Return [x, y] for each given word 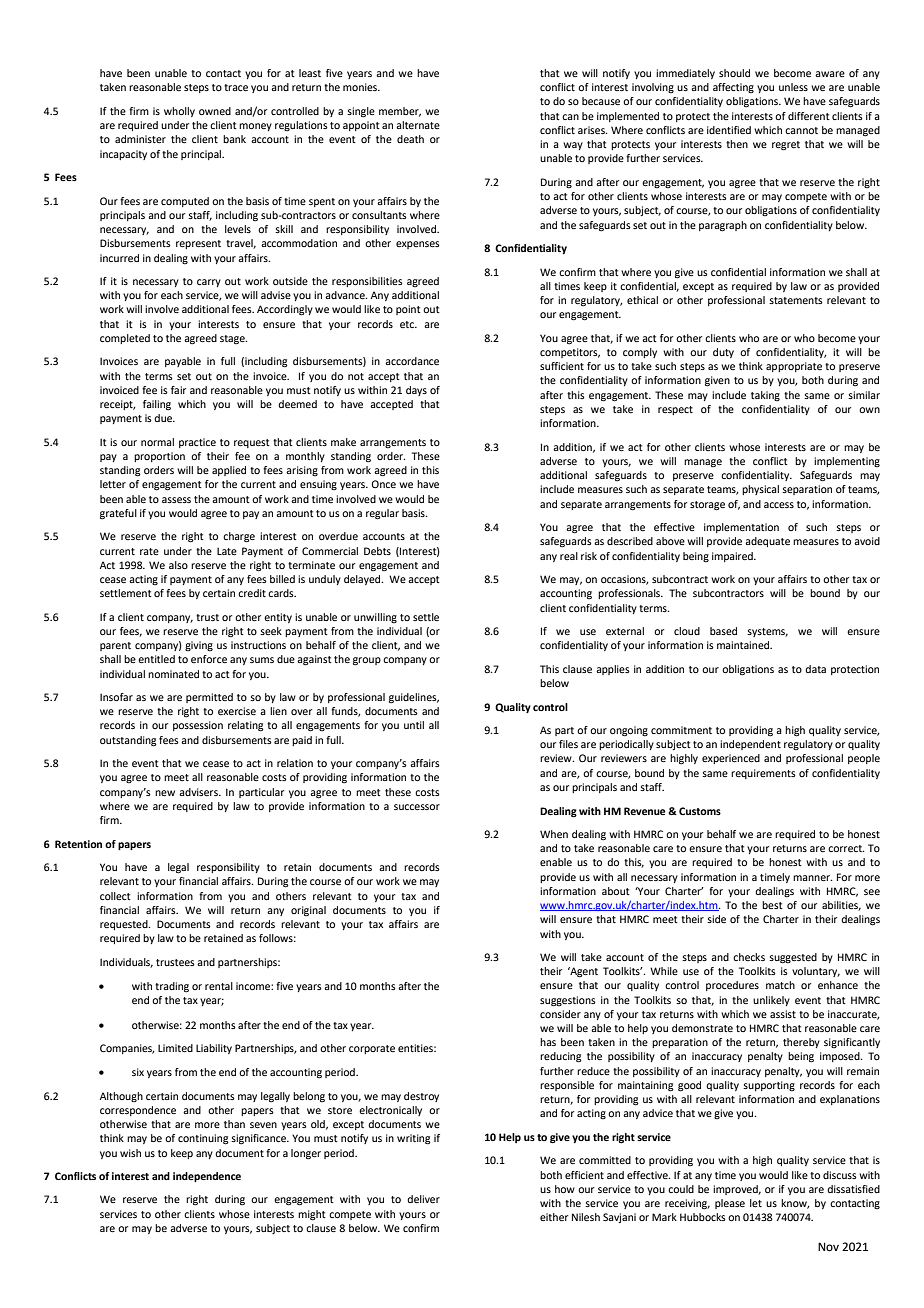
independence [207, 1177]
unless [793, 87]
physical [760, 490]
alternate [418, 125]
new [165, 793]
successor [417, 807]
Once [383, 484]
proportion [159, 457]
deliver [423, 1199]
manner [812, 878]
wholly [179, 112]
